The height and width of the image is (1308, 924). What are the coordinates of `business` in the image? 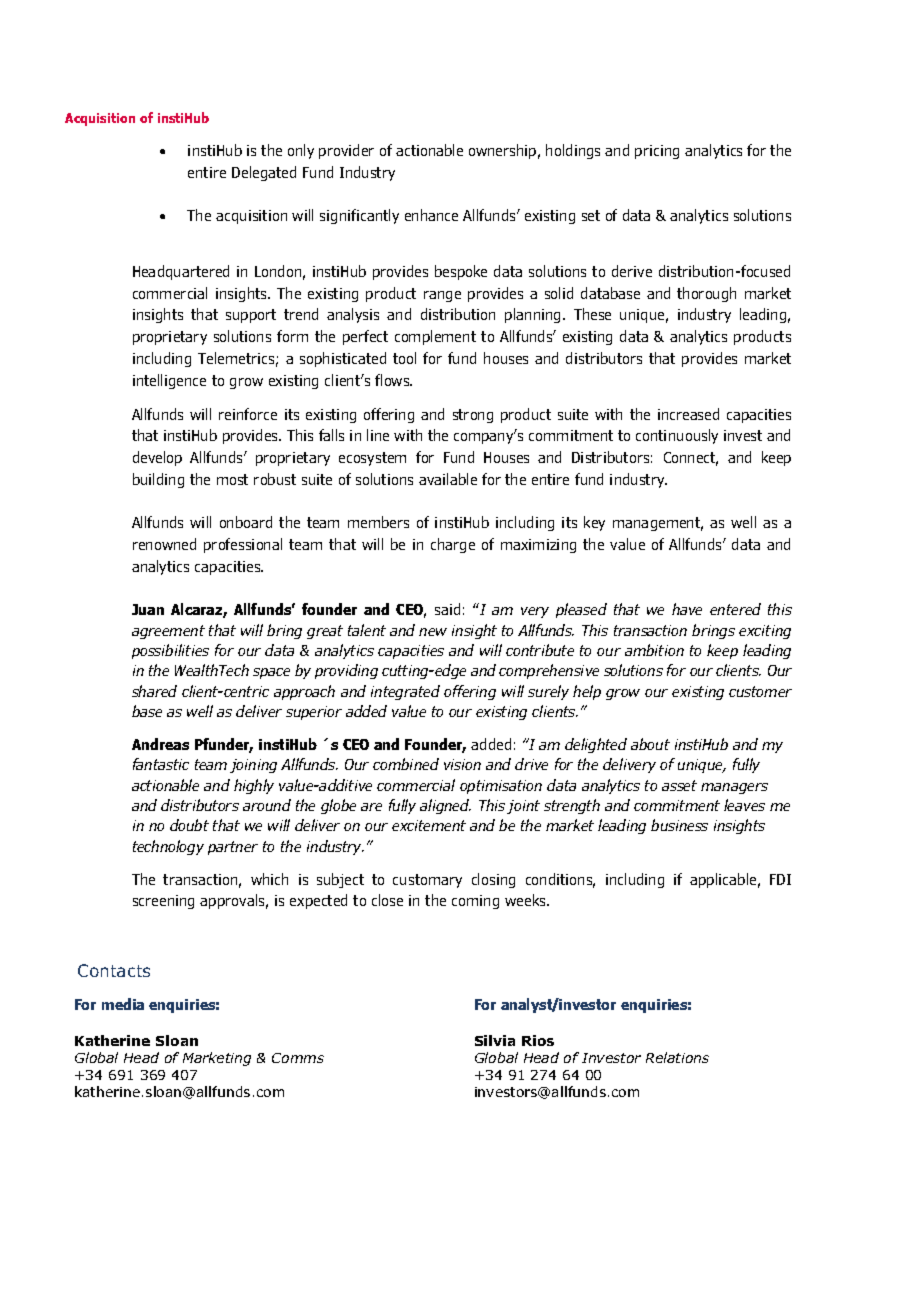 It's located at (679, 825).
